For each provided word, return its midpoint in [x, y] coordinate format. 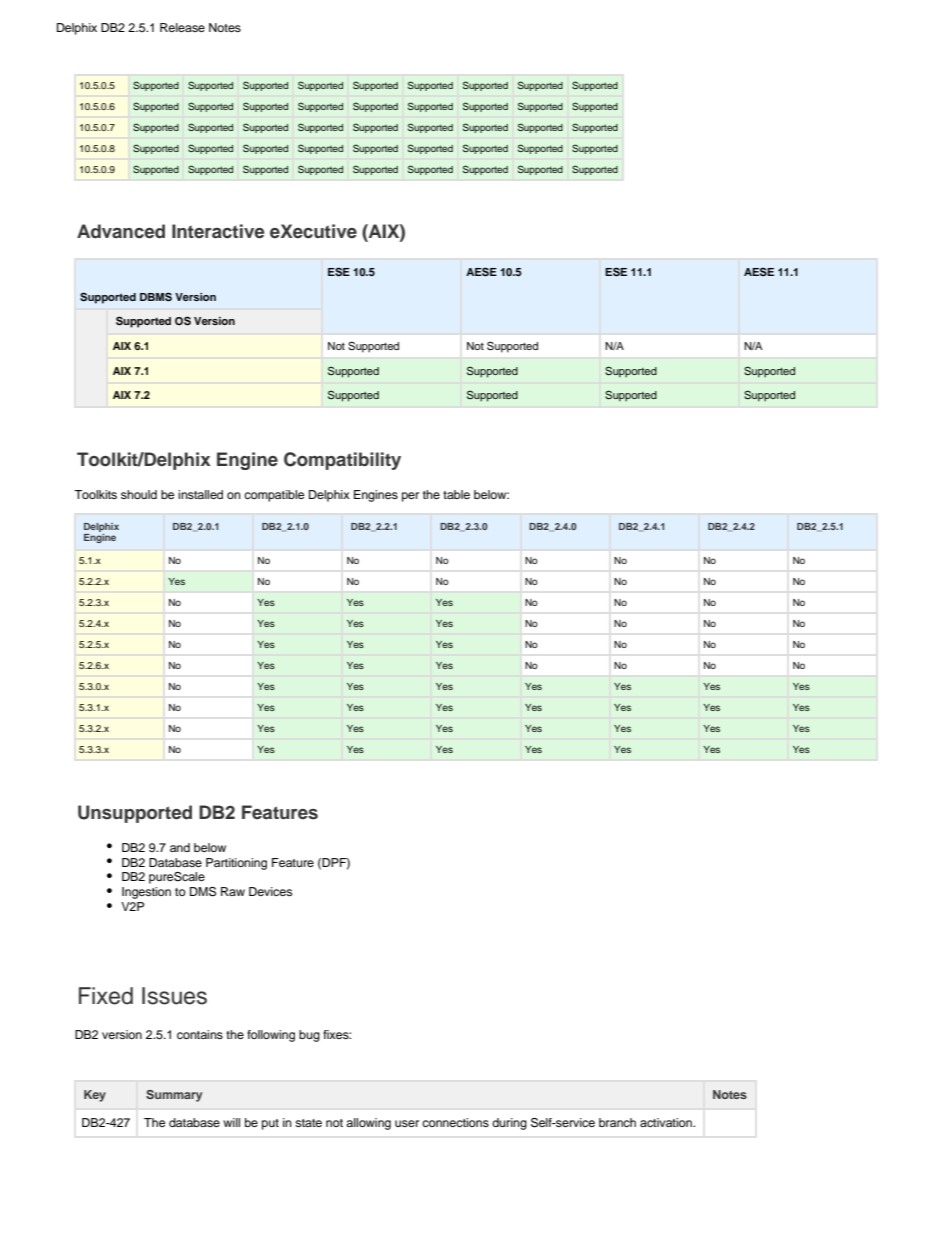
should [139, 494]
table [456, 494]
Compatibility [342, 461]
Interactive [218, 231]
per [410, 497]
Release [182, 27]
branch [617, 1122]
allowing [368, 1124]
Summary [174, 1096]
